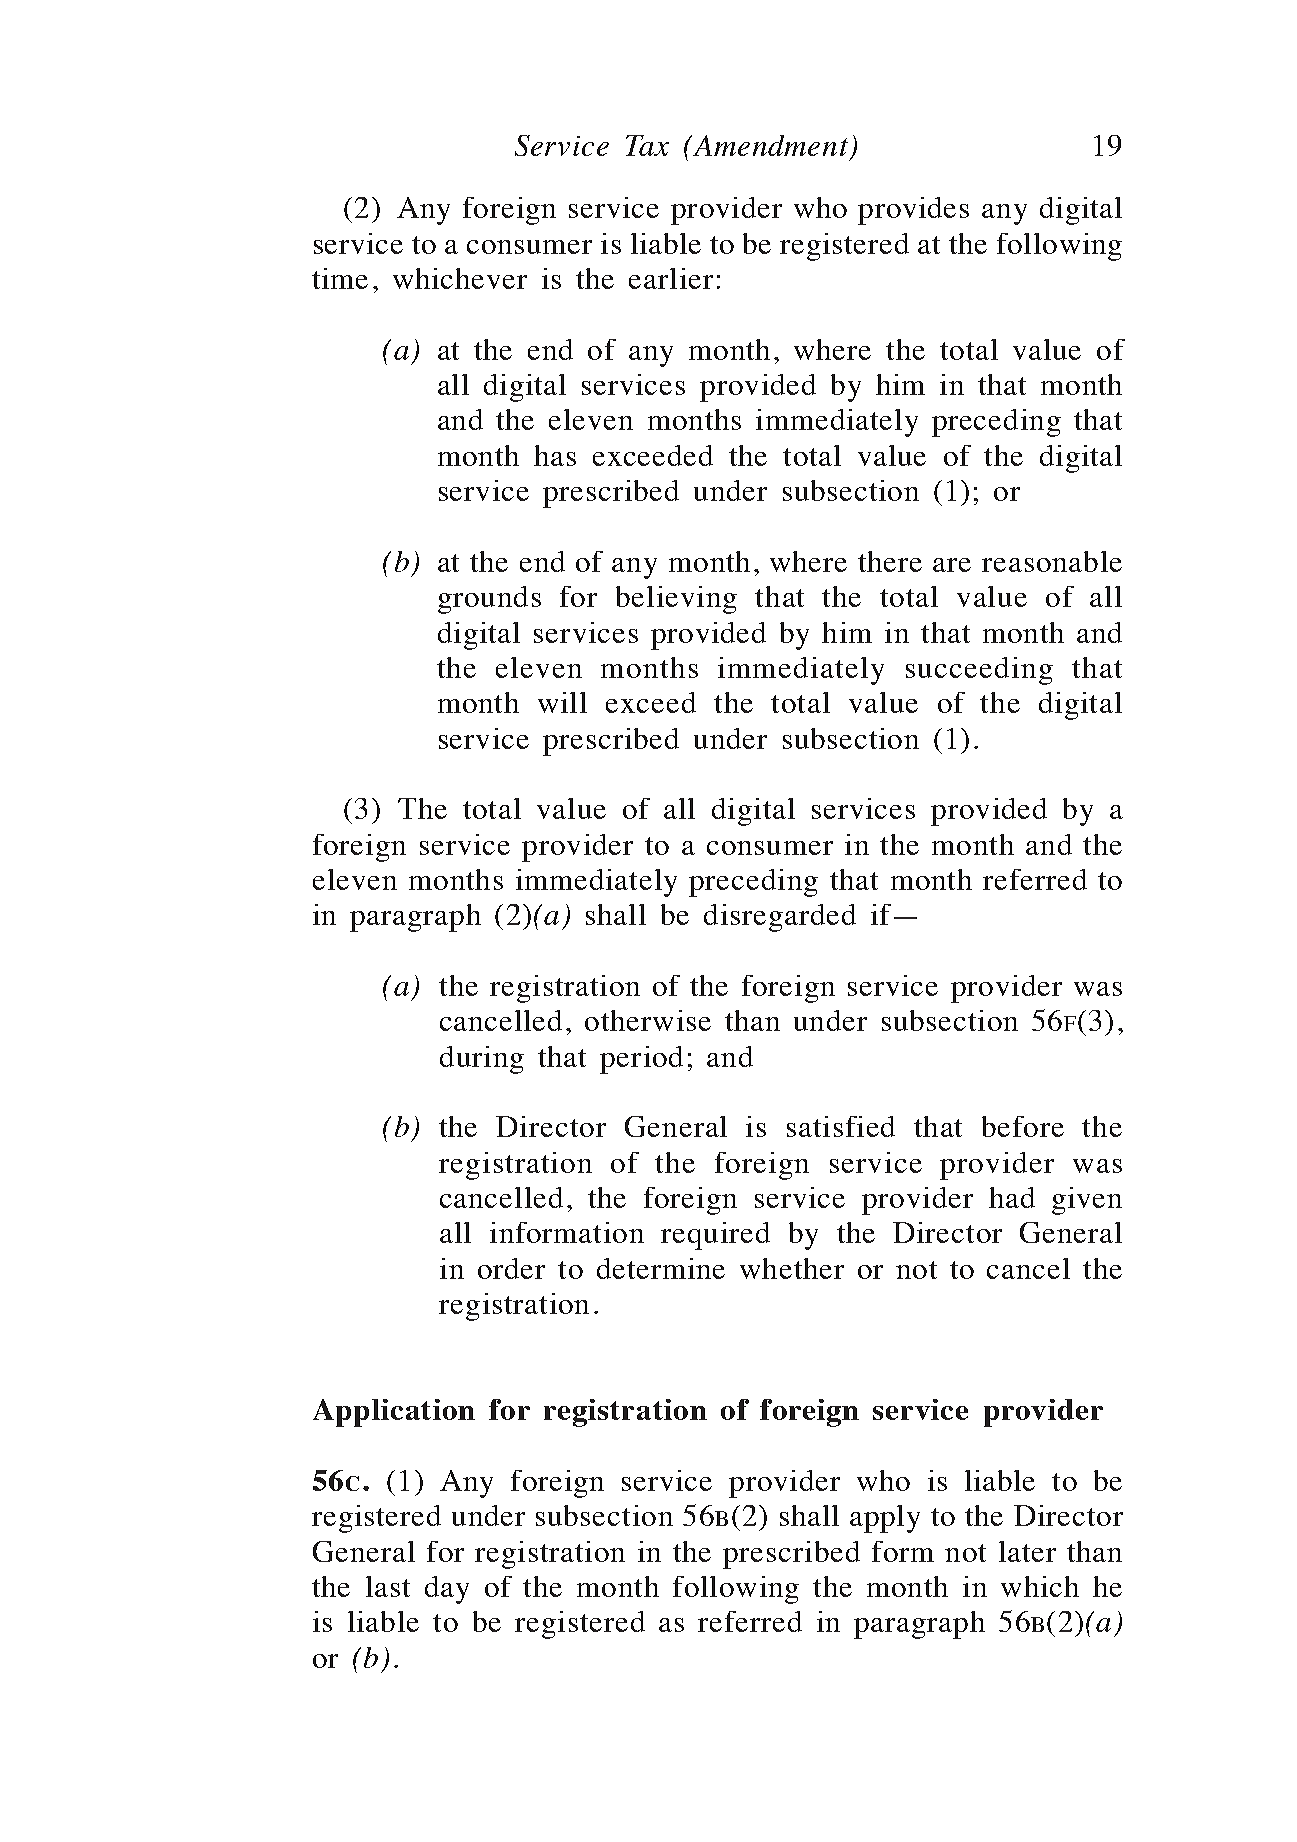  What do you see at coordinates (447, 1590) in the screenshot?
I see `day` at bounding box center [447, 1590].
